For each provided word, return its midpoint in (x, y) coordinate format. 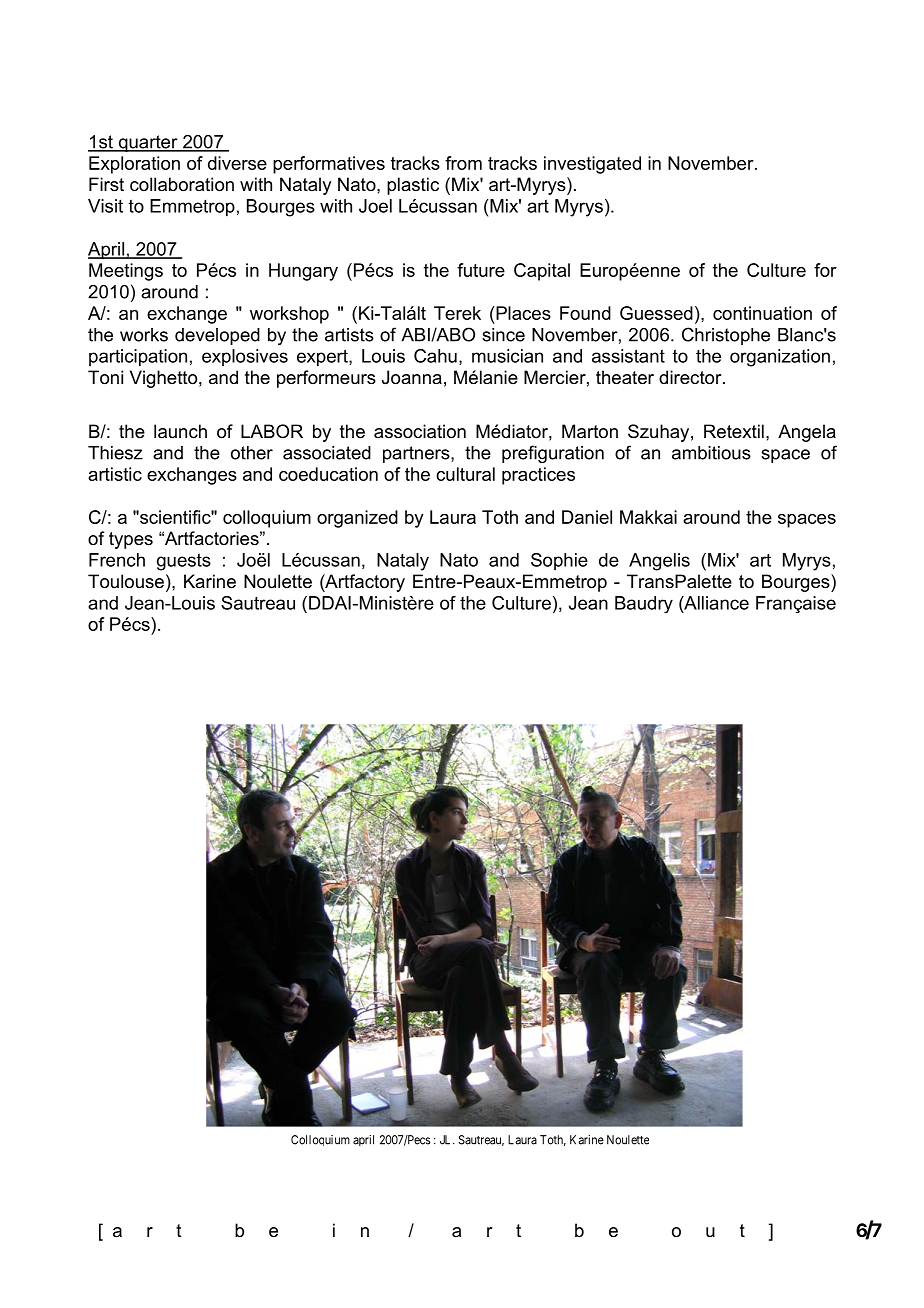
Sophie (559, 561)
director (691, 377)
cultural (465, 474)
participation (138, 358)
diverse (237, 163)
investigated (592, 165)
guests (184, 562)
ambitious (711, 453)
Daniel (587, 517)
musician (507, 356)
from (463, 163)
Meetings (126, 272)
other (252, 453)
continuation (762, 313)
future (481, 270)
